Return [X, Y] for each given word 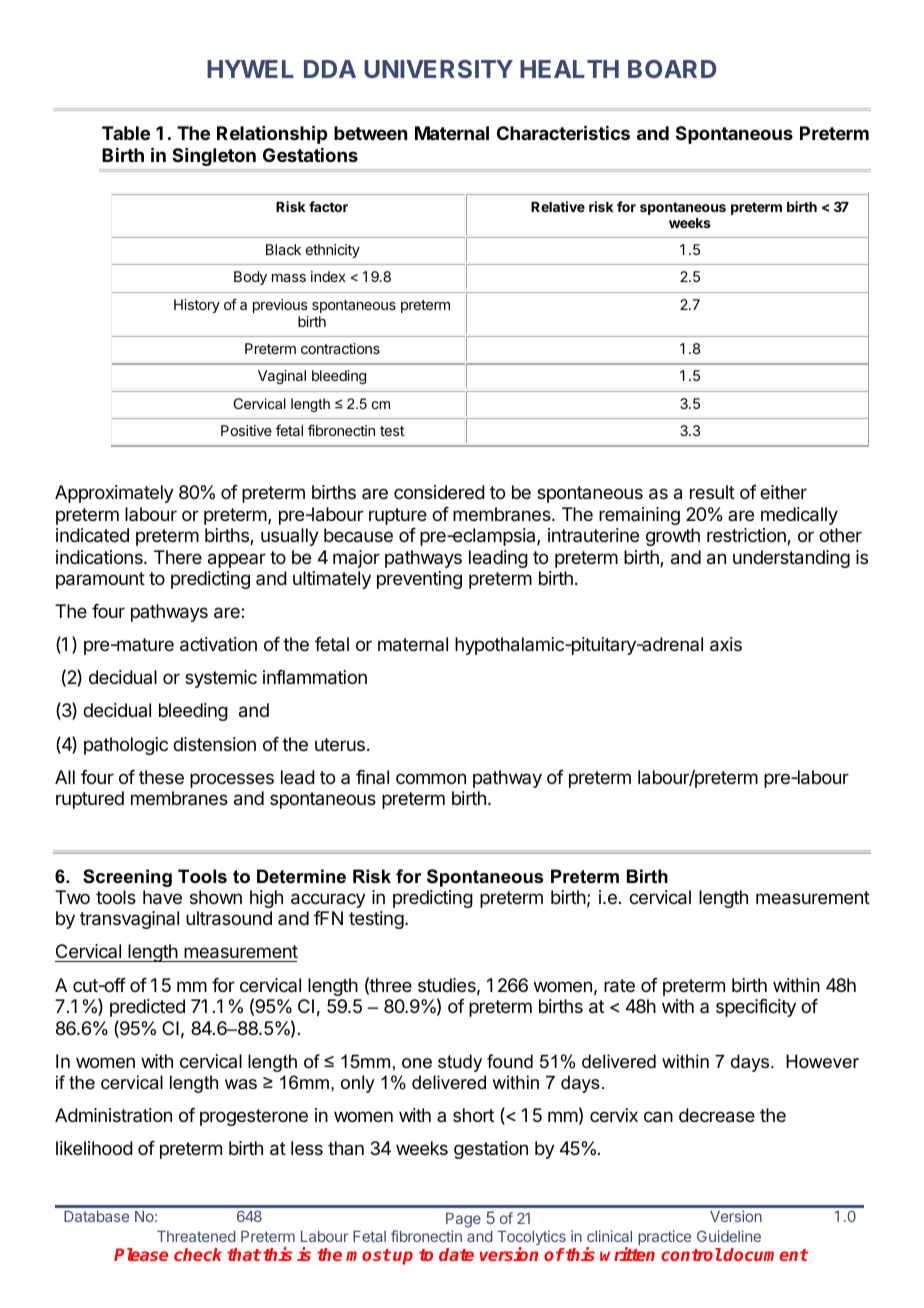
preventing [419, 580]
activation [218, 644]
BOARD [672, 69]
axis [726, 644]
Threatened [196, 1236]
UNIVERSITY [438, 69]
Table [126, 133]
